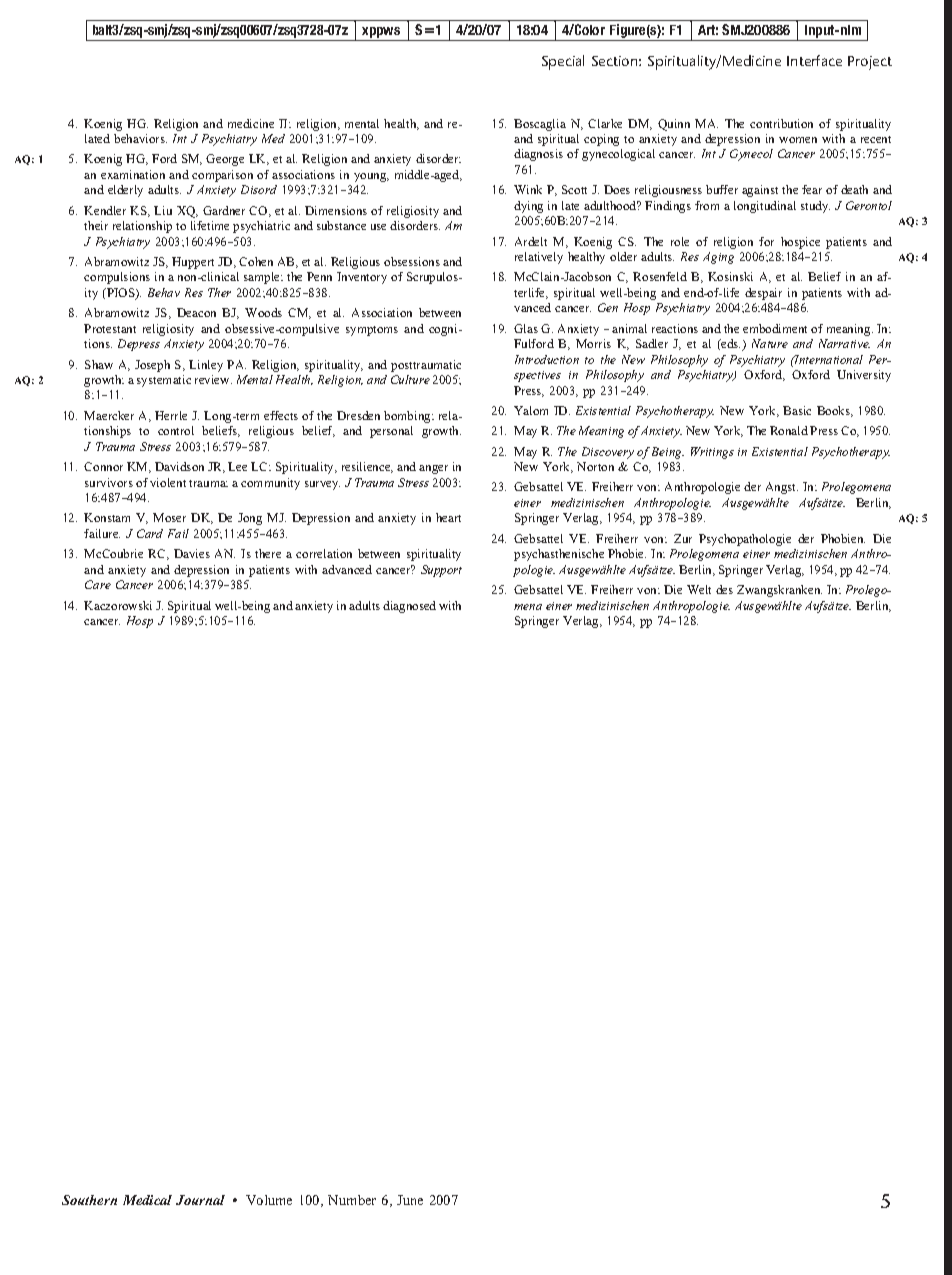 Image resolution: width=952 pixels, height=1275 pixels. I want to click on contribution, so click(781, 123).
